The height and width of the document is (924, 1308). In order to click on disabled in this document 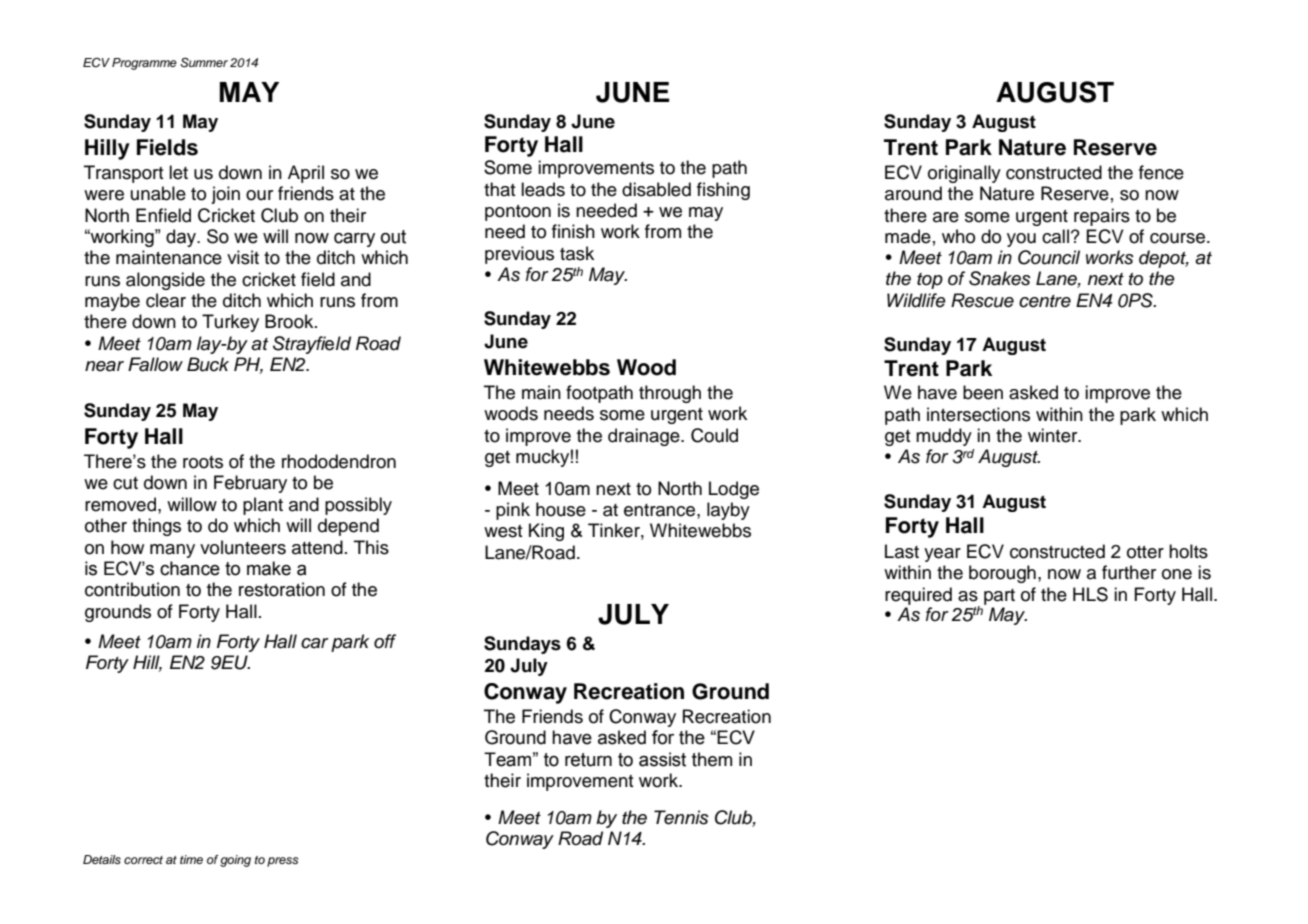, I will do `click(656, 189)`.
